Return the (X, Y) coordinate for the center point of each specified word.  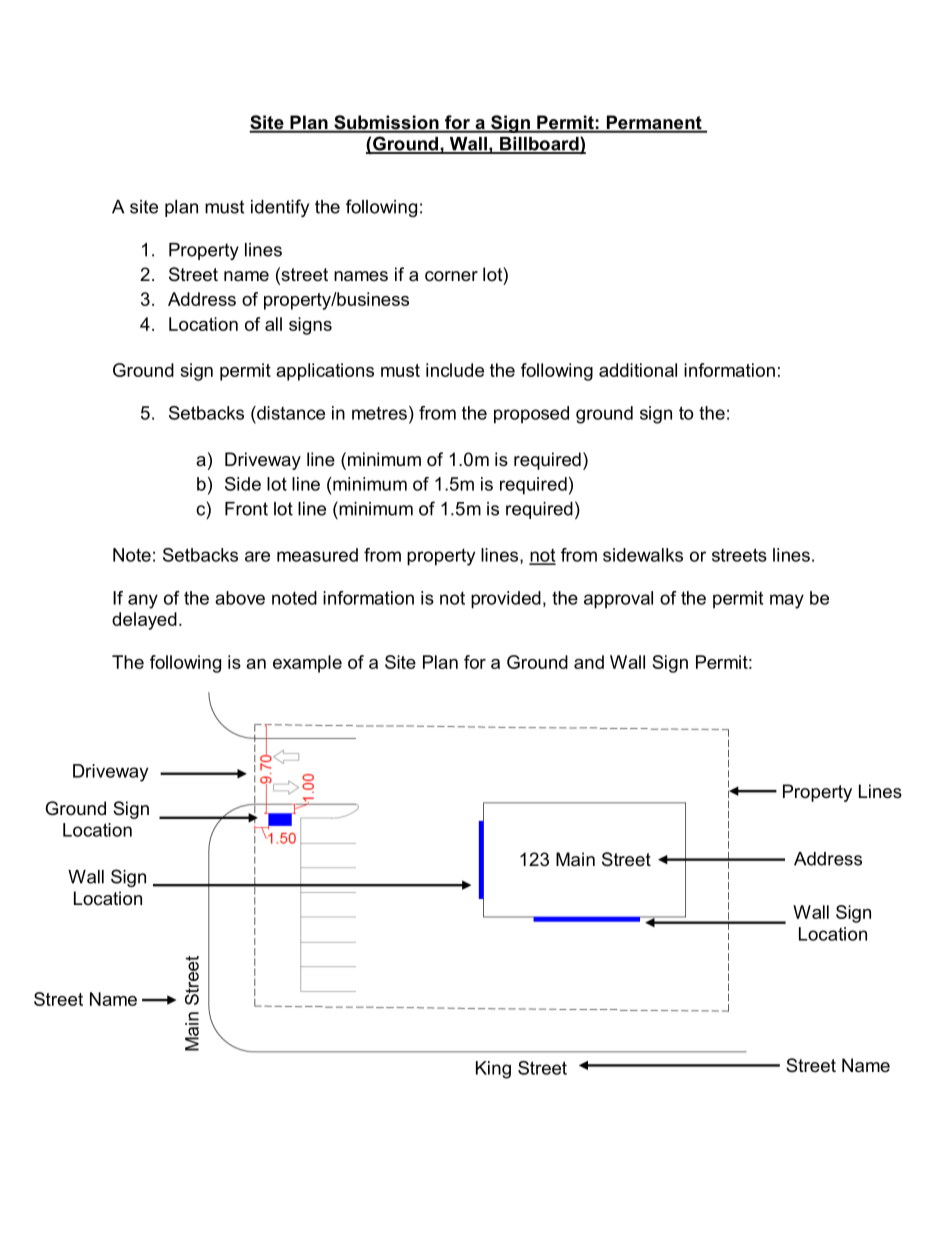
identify (280, 208)
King (493, 1070)
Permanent (654, 123)
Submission (386, 123)
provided (506, 600)
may (787, 601)
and (589, 662)
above (240, 598)
